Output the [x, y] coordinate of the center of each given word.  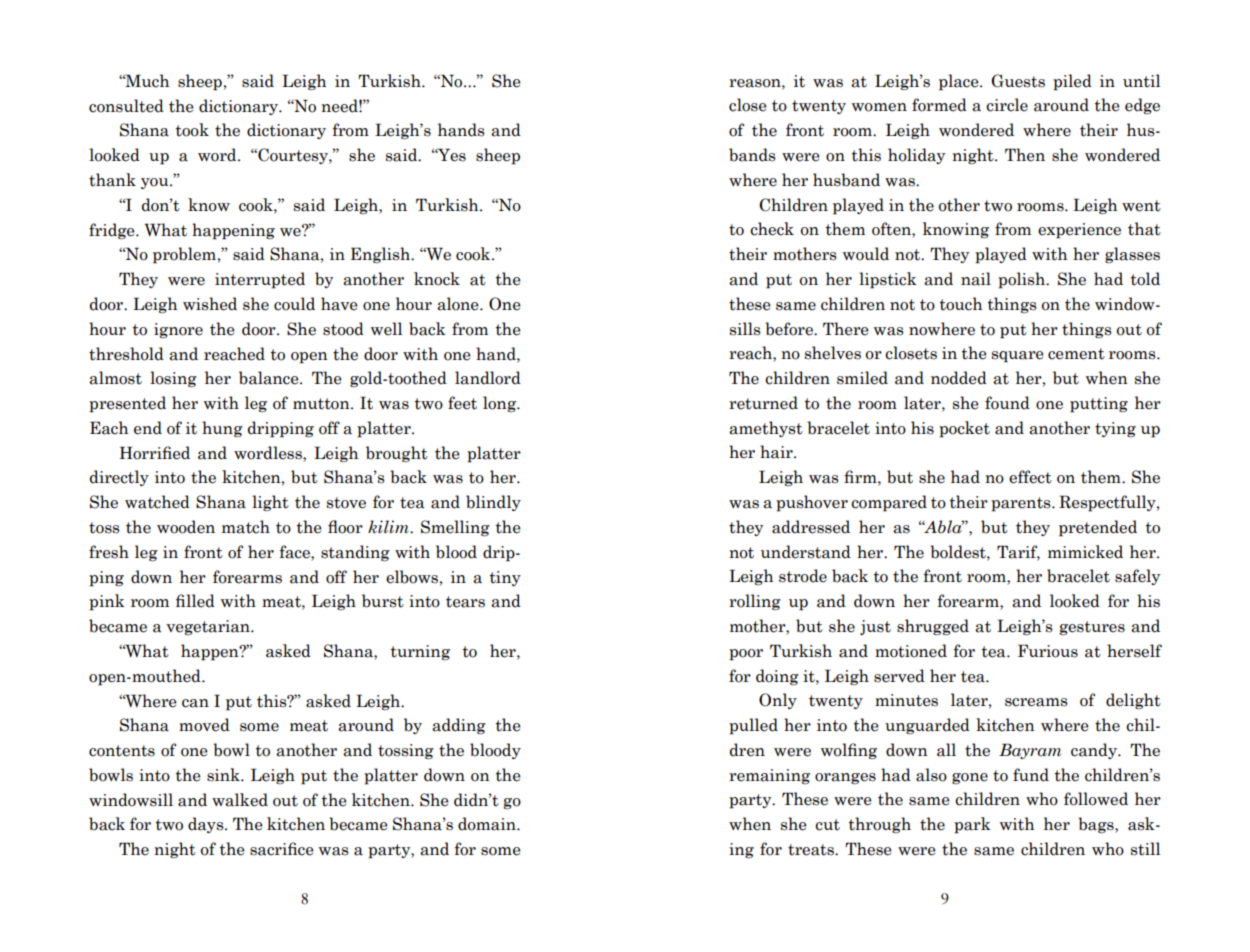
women [879, 107]
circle [1007, 105]
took [192, 130]
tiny [505, 578]
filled [195, 601]
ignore [178, 330]
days [207, 825]
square [1018, 357]
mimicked [1085, 552]
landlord [488, 378]
